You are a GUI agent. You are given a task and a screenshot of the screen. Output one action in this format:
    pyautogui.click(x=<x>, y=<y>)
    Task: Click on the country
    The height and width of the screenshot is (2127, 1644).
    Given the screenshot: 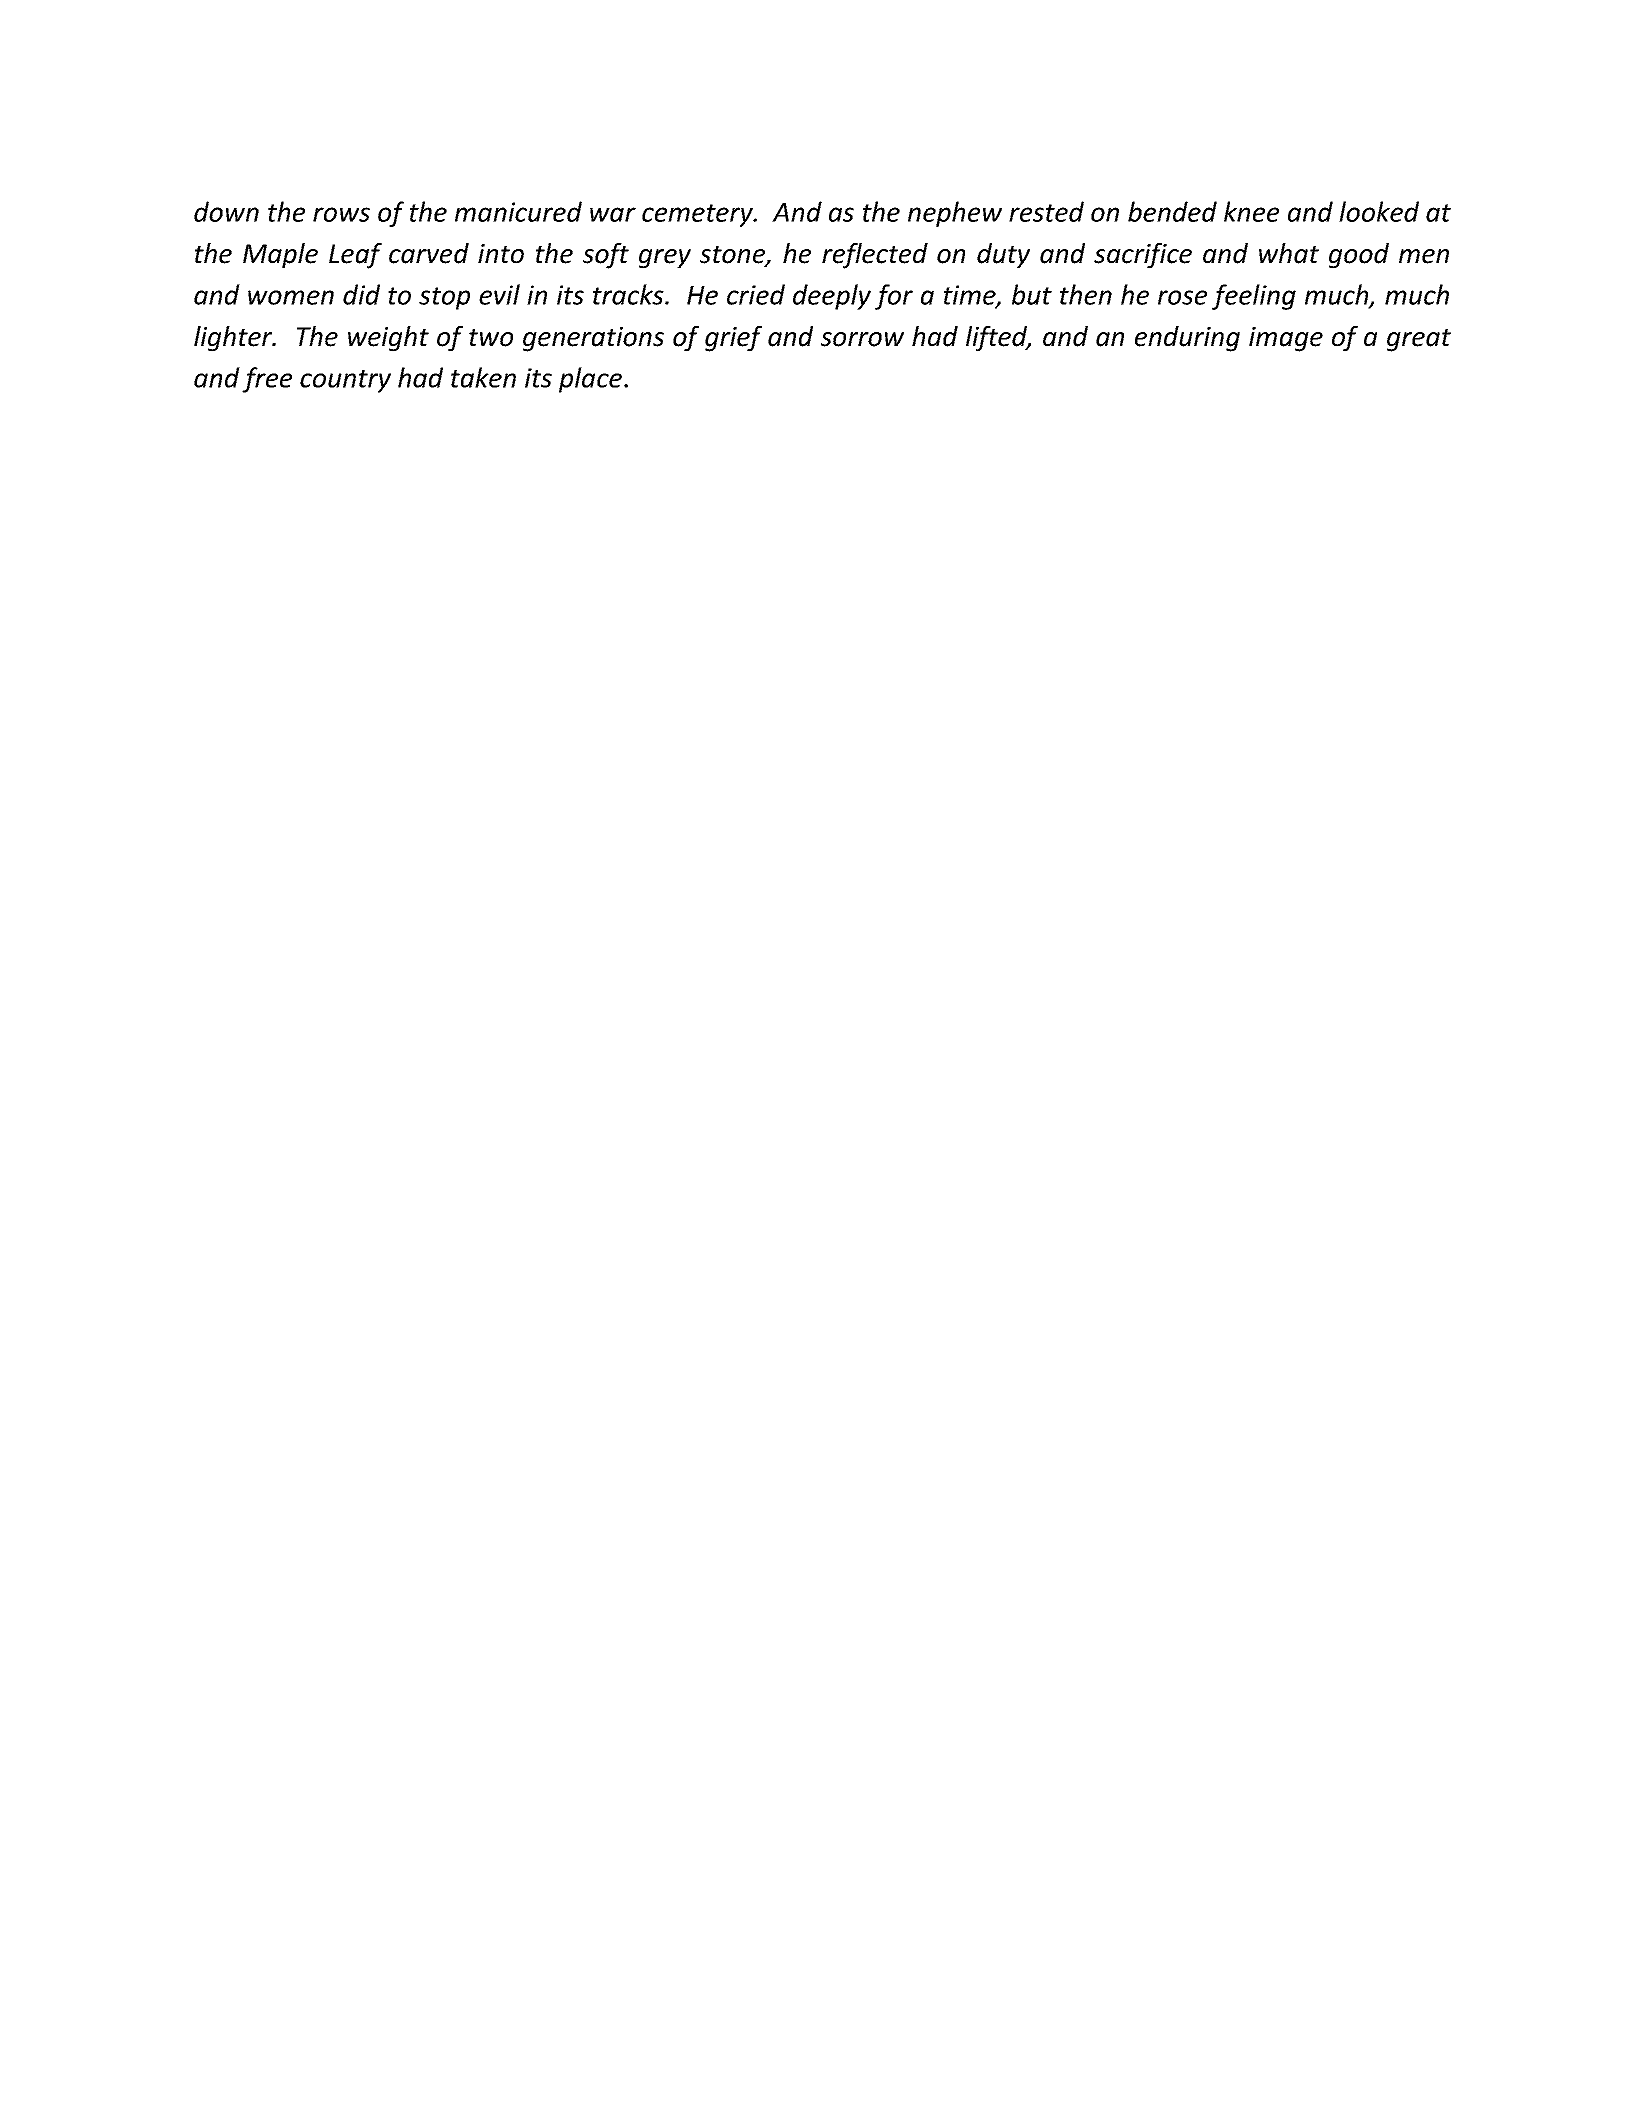 What is the action you would take?
    pyautogui.click(x=345, y=381)
